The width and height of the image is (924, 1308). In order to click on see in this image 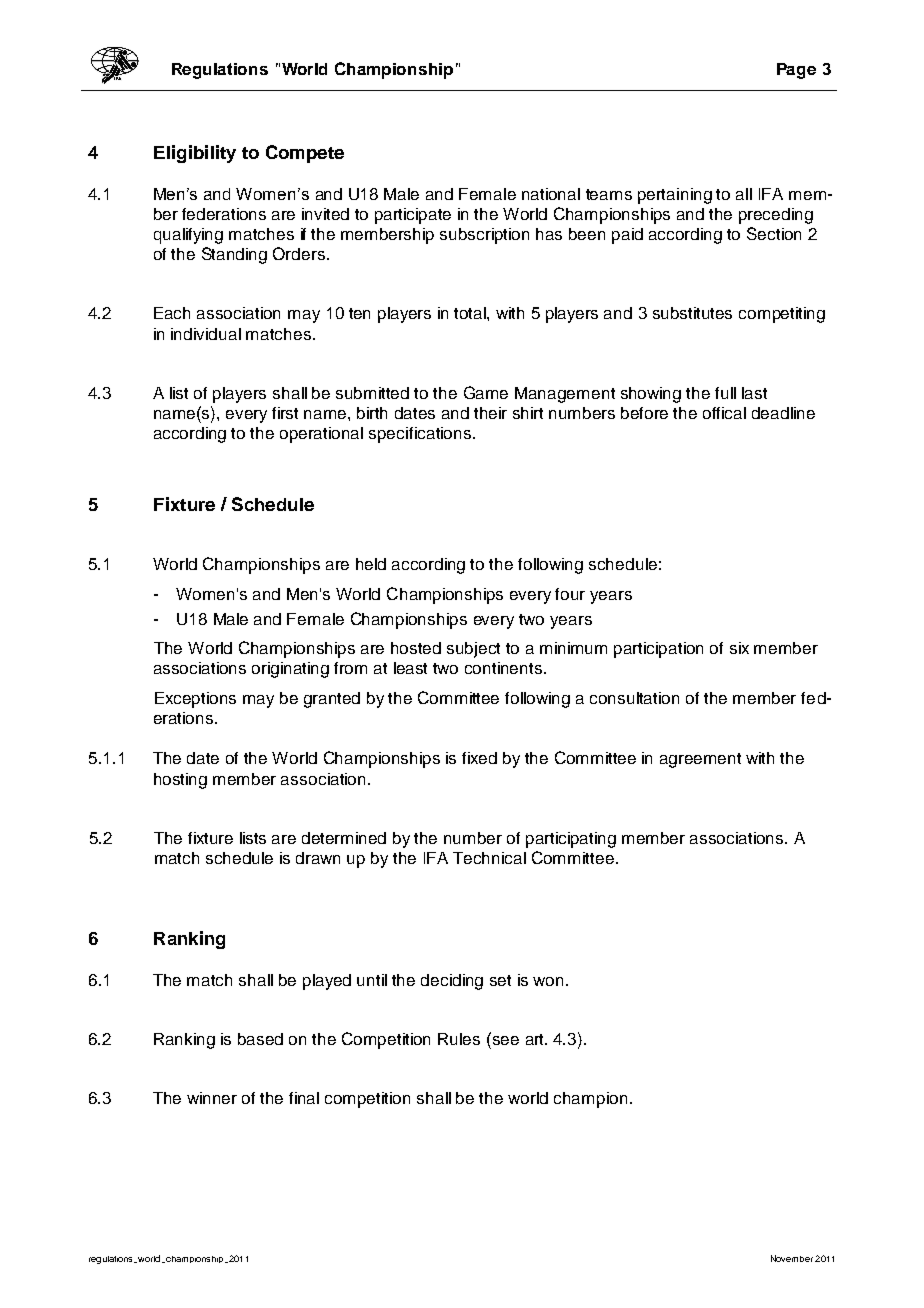, I will do `click(504, 1039)`.
